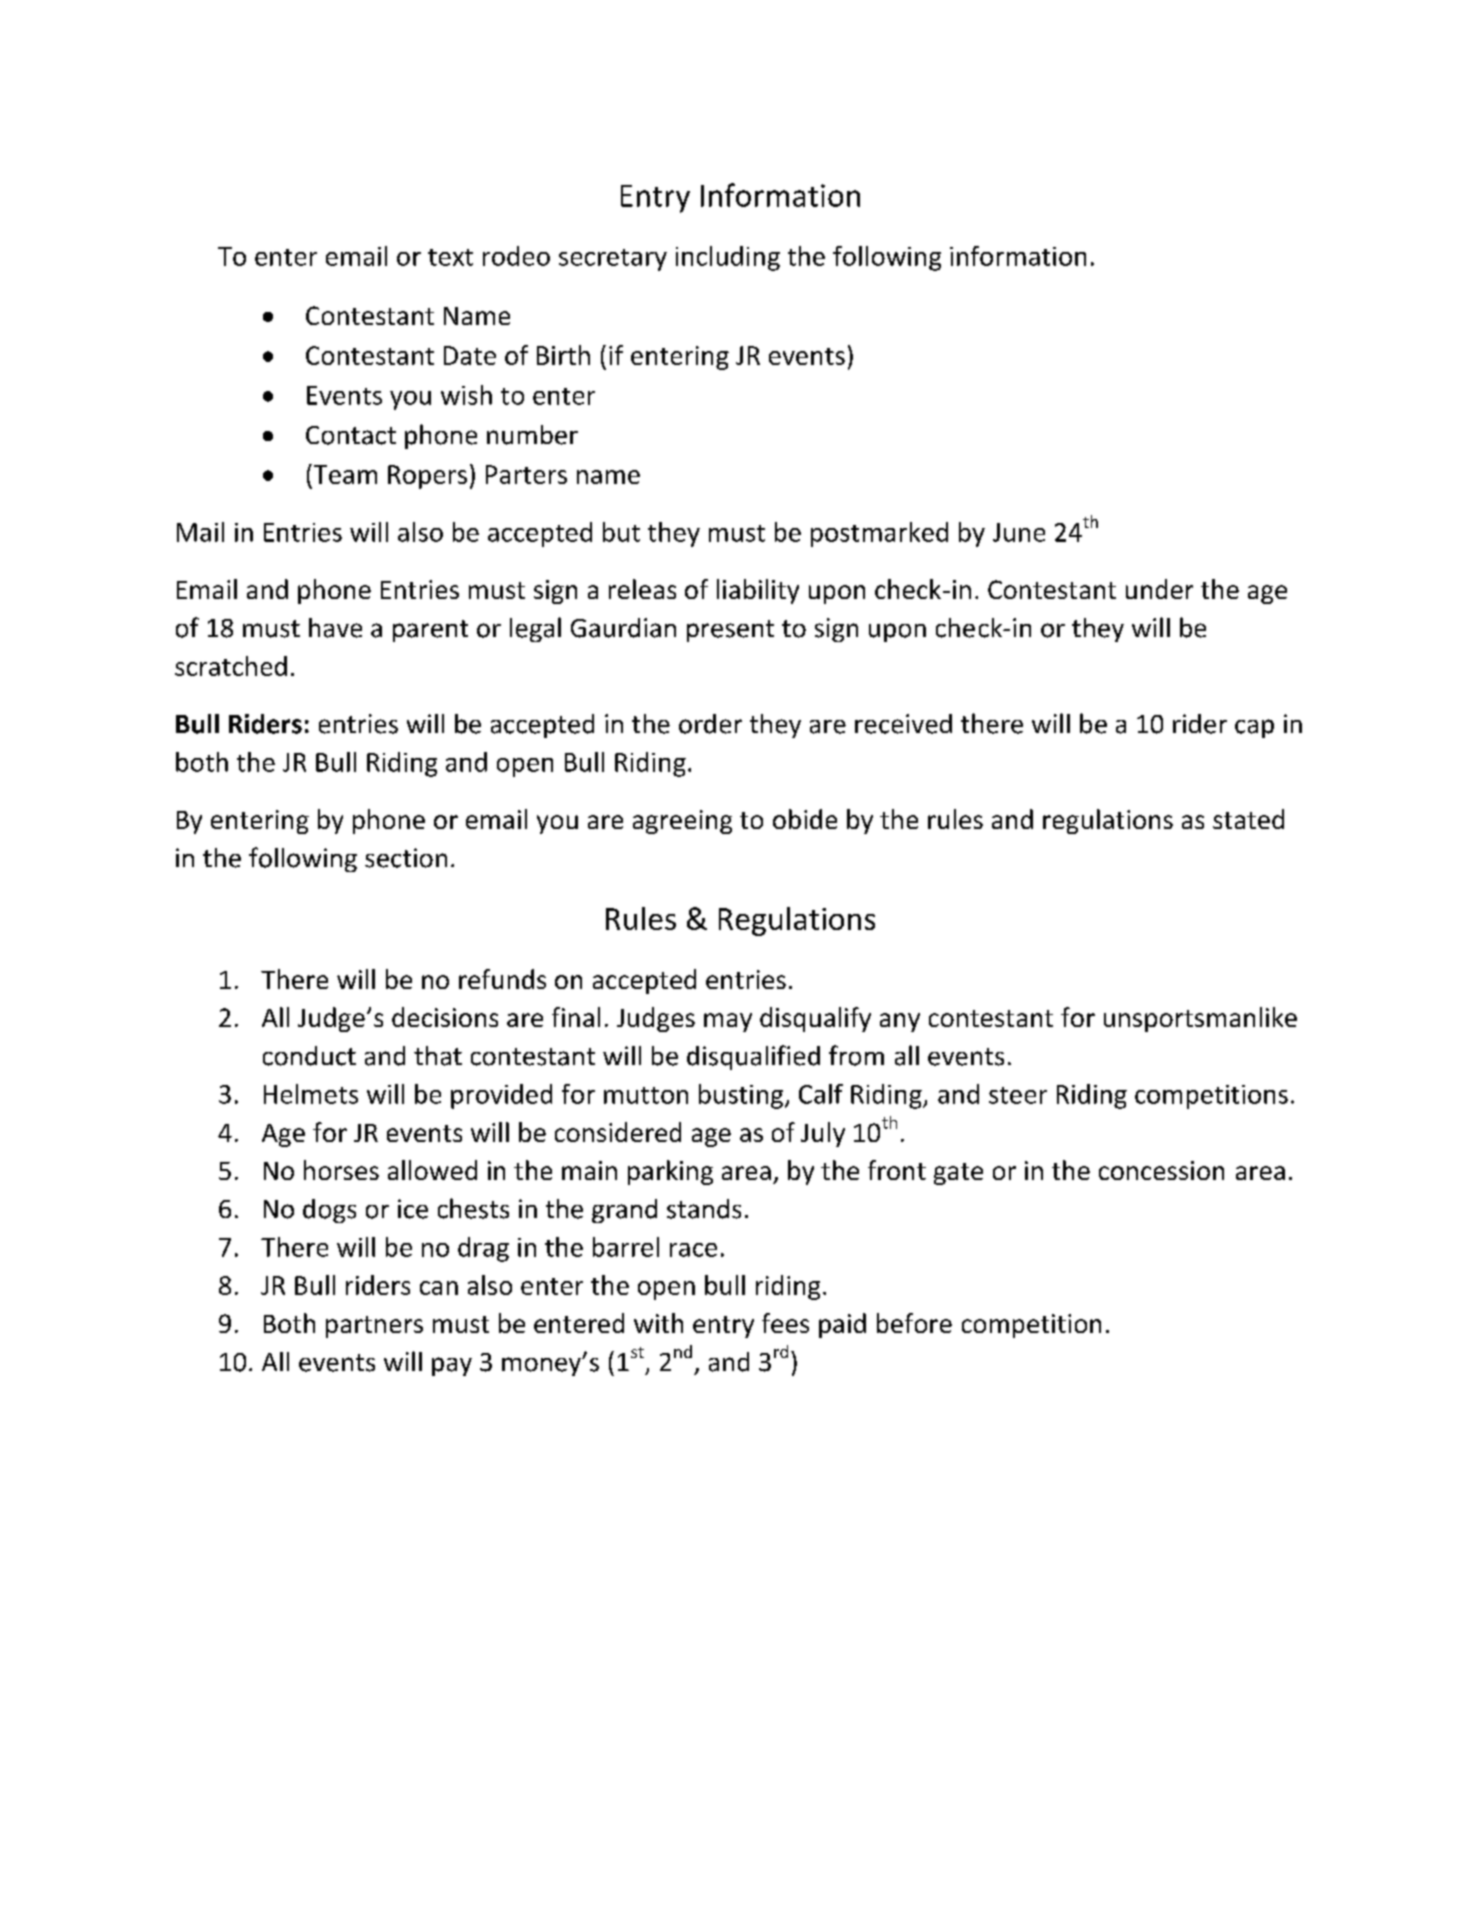  I want to click on including, so click(728, 258).
